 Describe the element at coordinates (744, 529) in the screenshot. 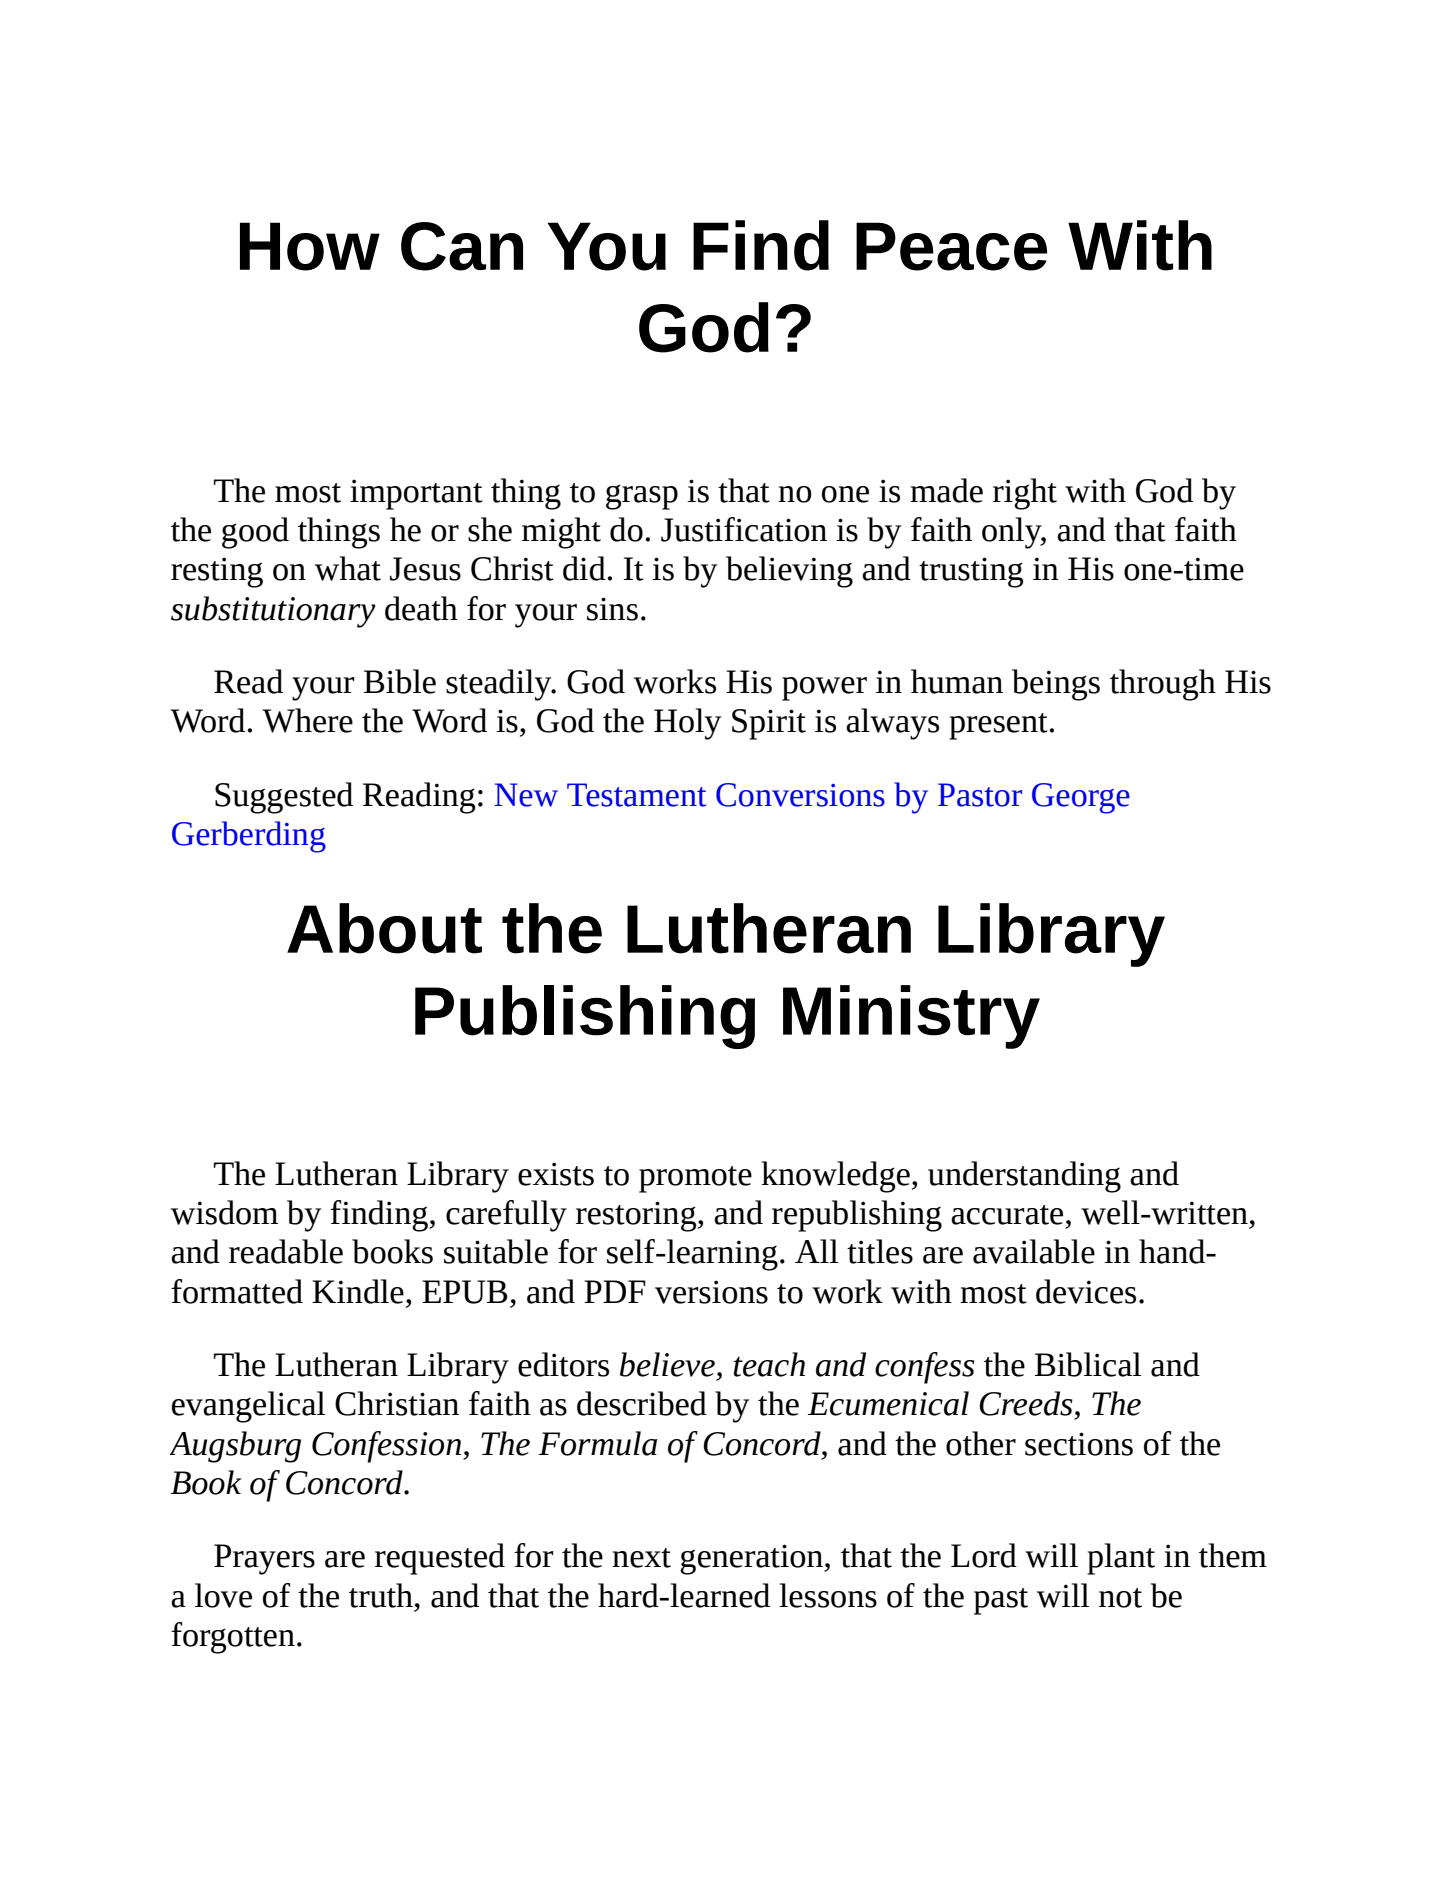

I see `Justification` at that location.
